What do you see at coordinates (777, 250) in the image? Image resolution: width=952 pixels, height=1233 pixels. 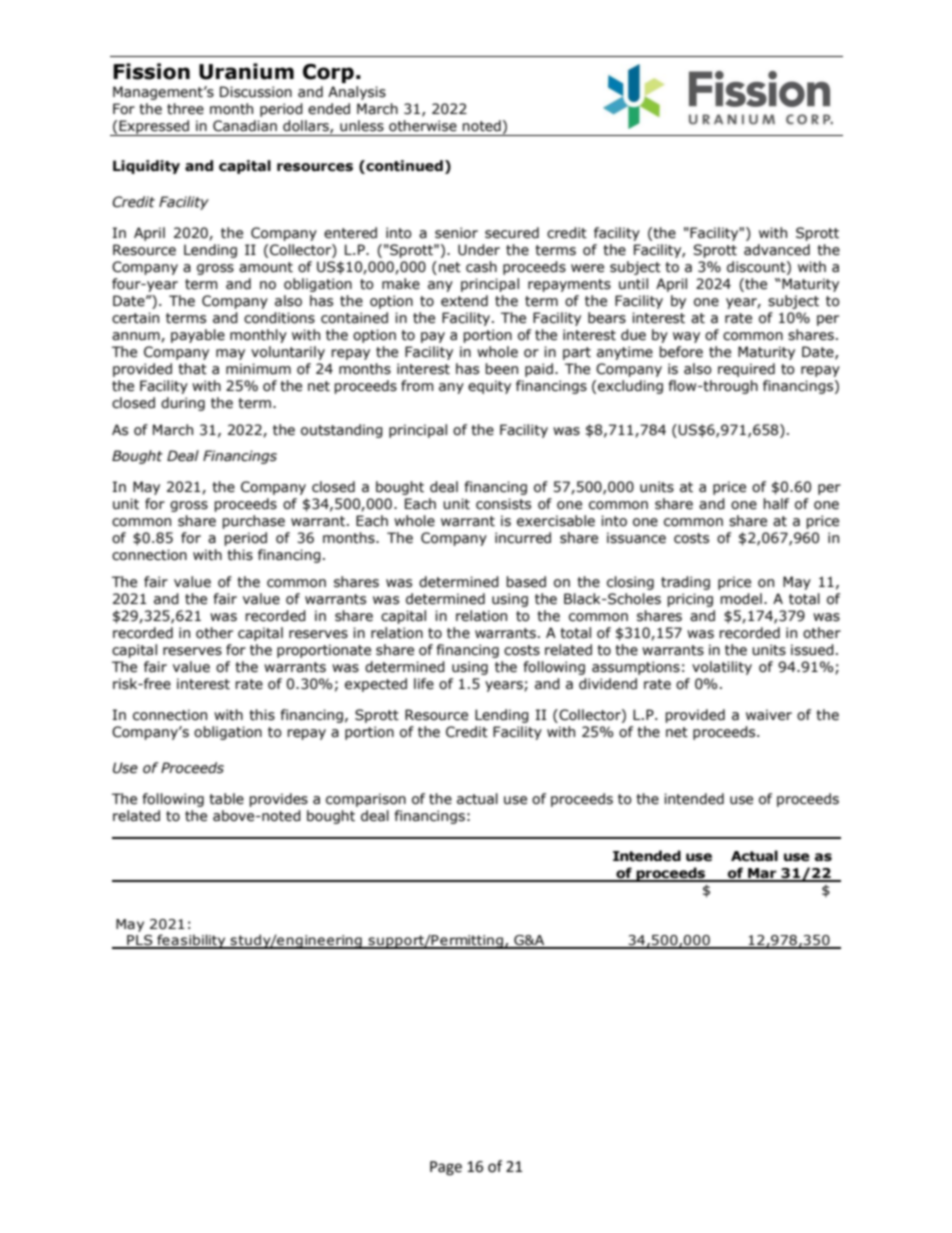 I see `advanced` at bounding box center [777, 250].
